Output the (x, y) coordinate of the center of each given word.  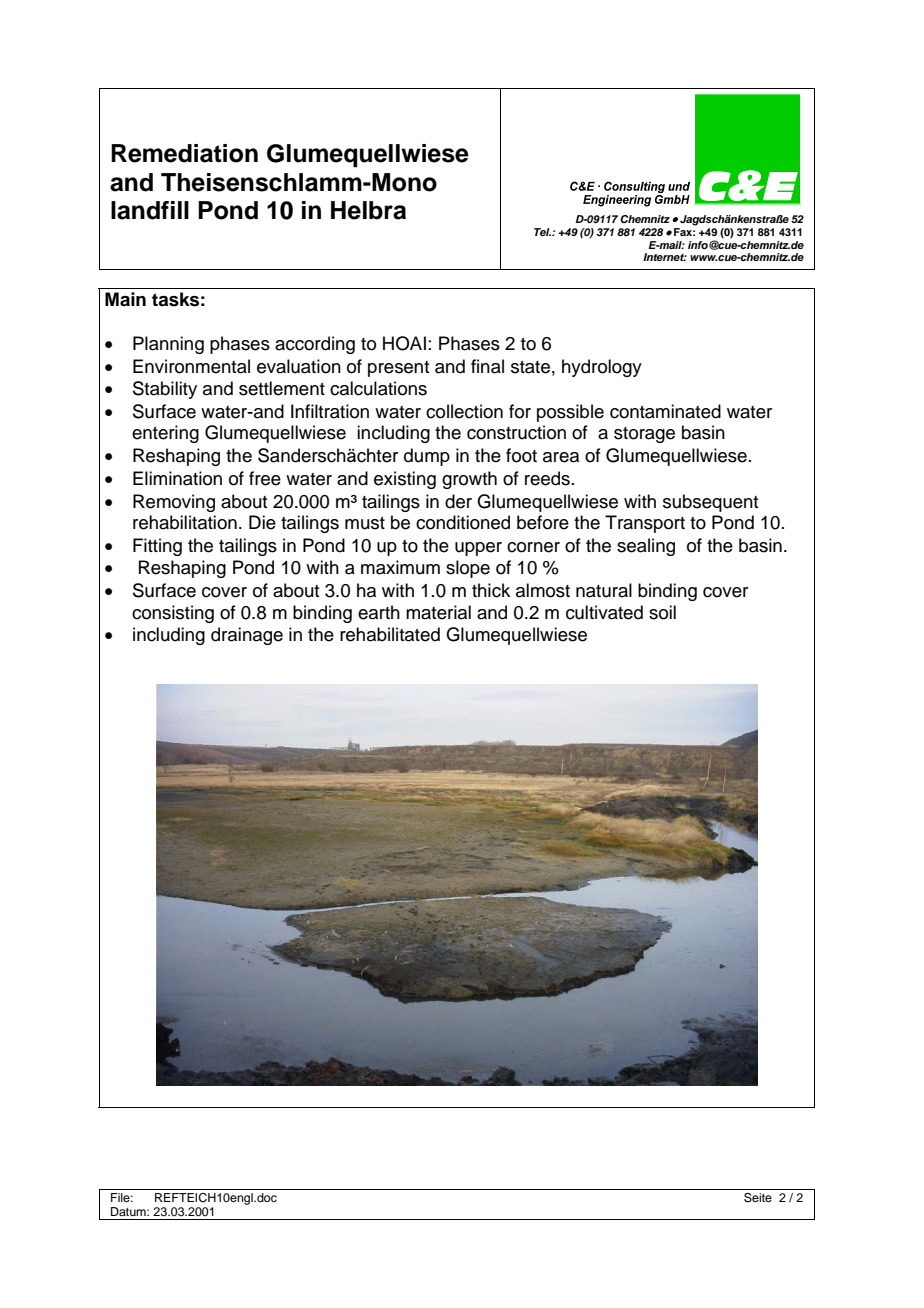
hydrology (602, 368)
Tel (542, 232)
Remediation (184, 153)
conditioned (463, 522)
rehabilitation (185, 522)
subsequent (711, 503)
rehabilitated (390, 634)
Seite (758, 1198)
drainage (247, 636)
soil (662, 612)
